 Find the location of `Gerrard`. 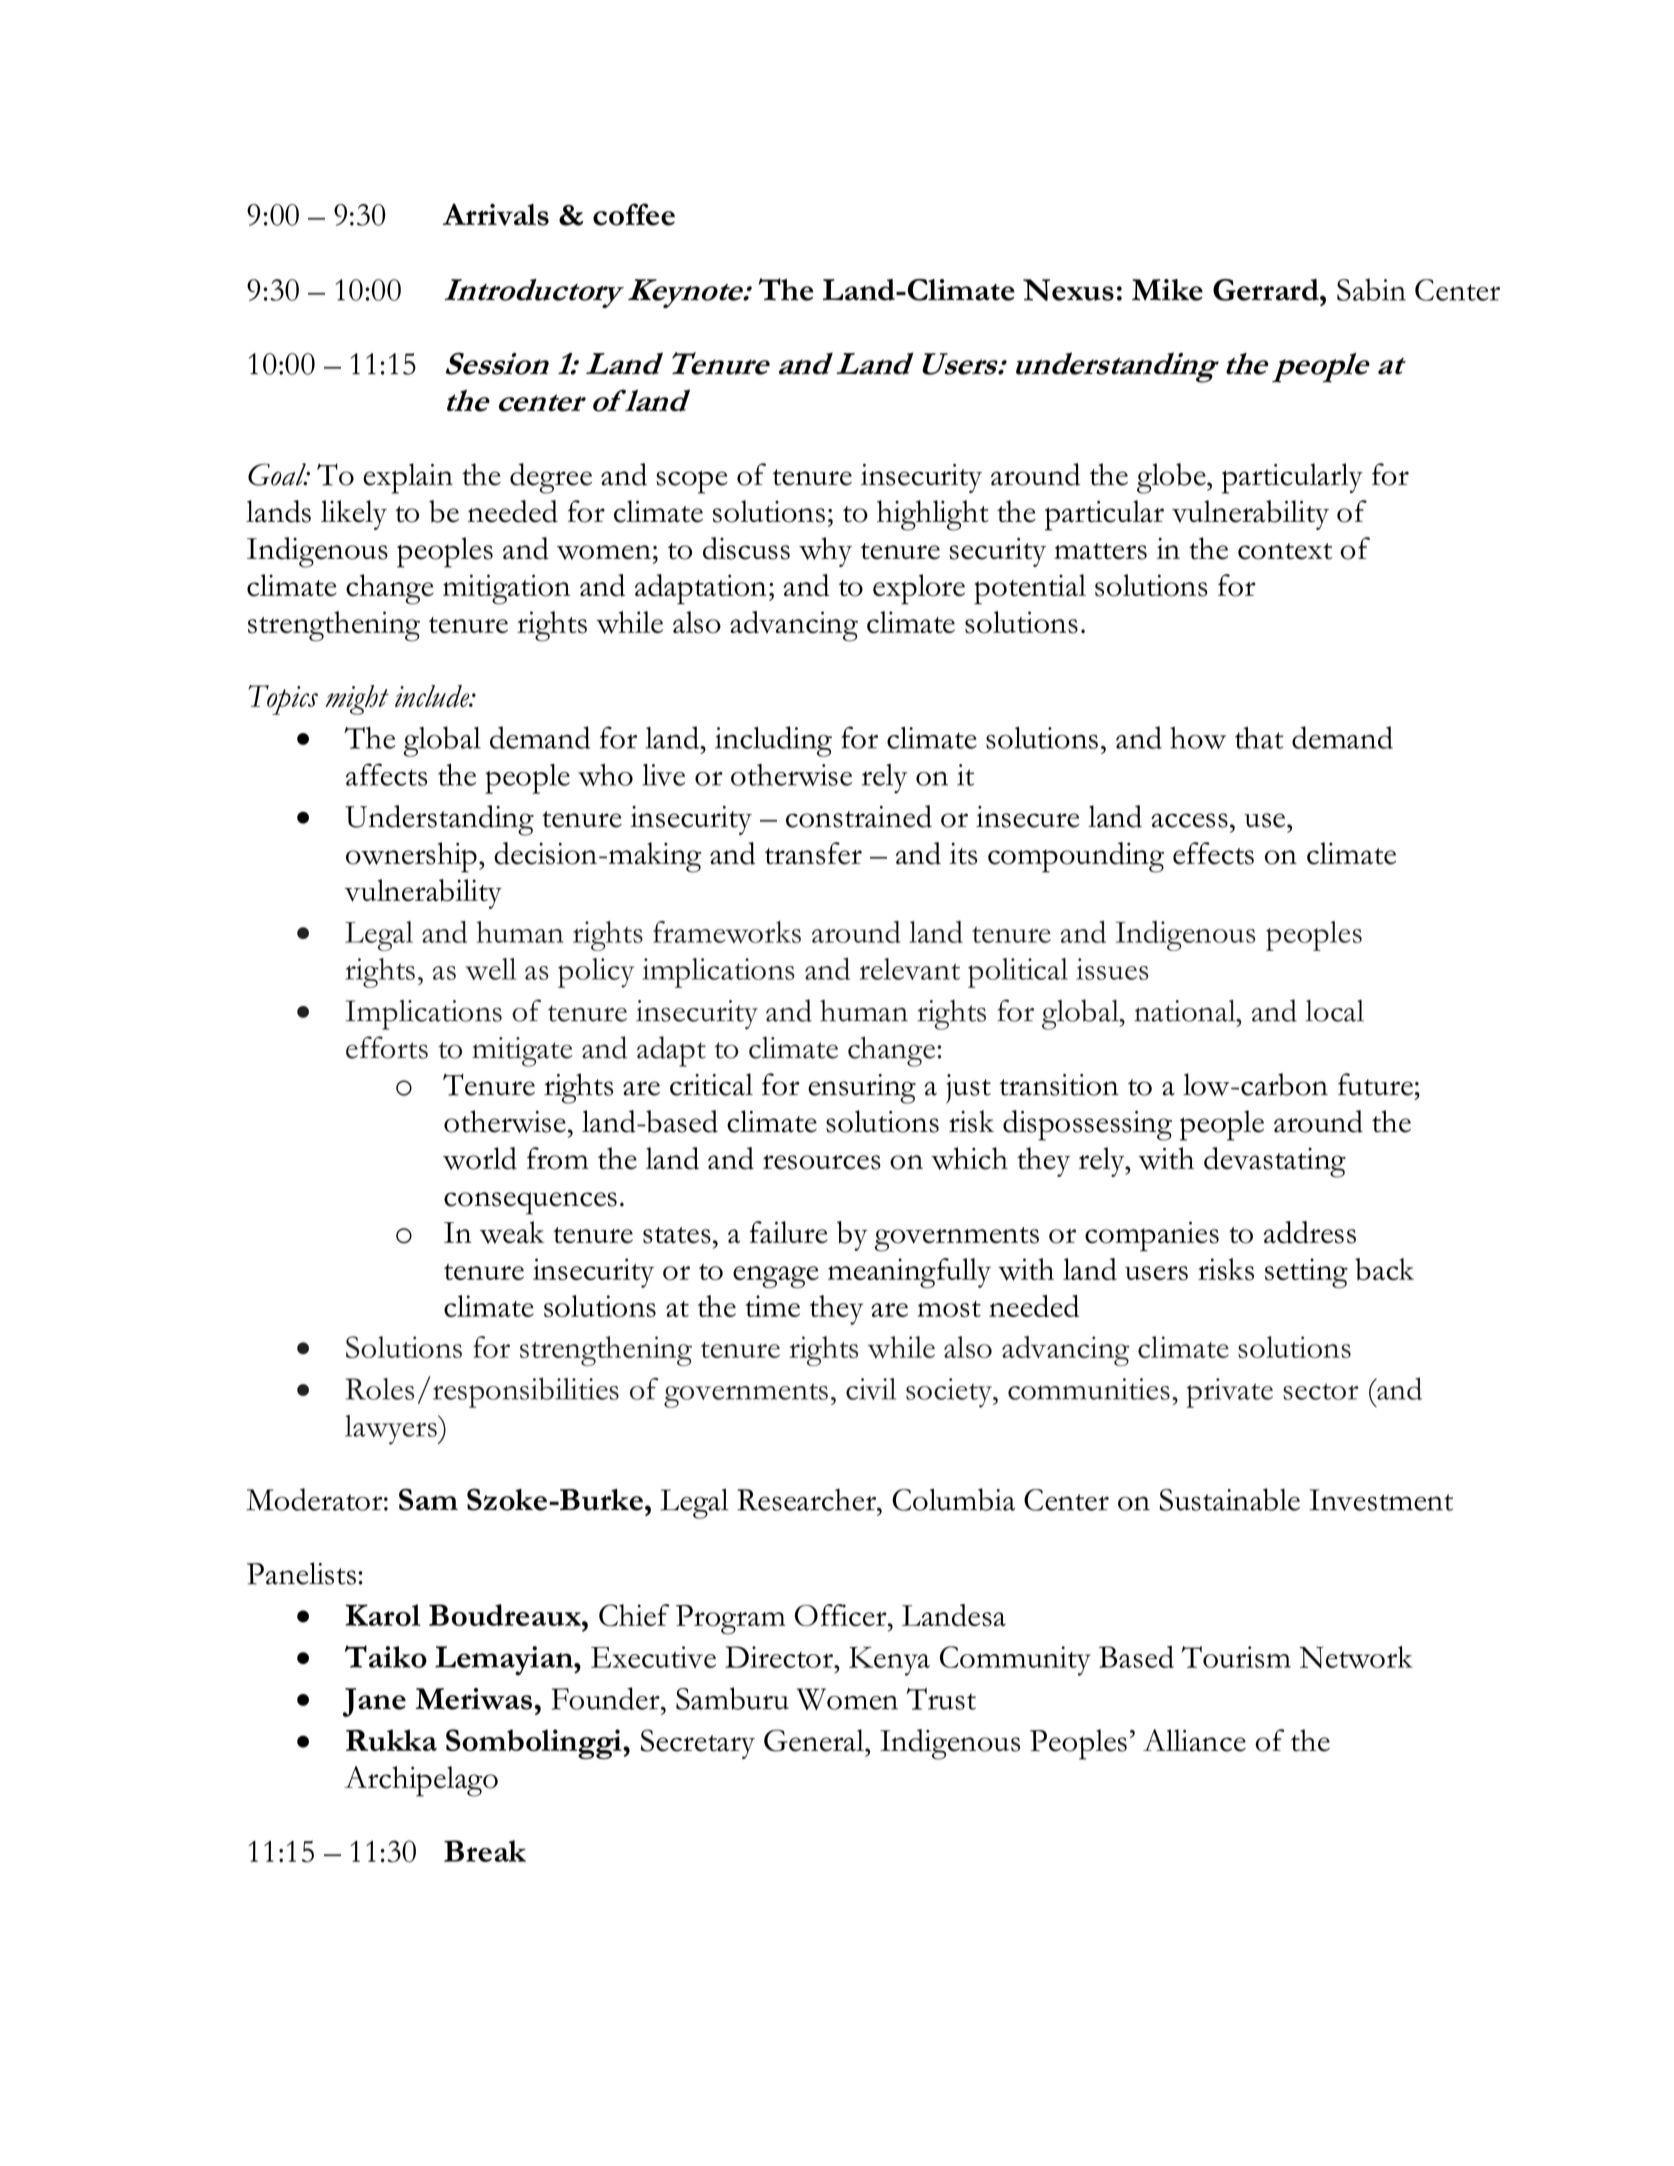

Gerrard is located at coordinates (1267, 290).
